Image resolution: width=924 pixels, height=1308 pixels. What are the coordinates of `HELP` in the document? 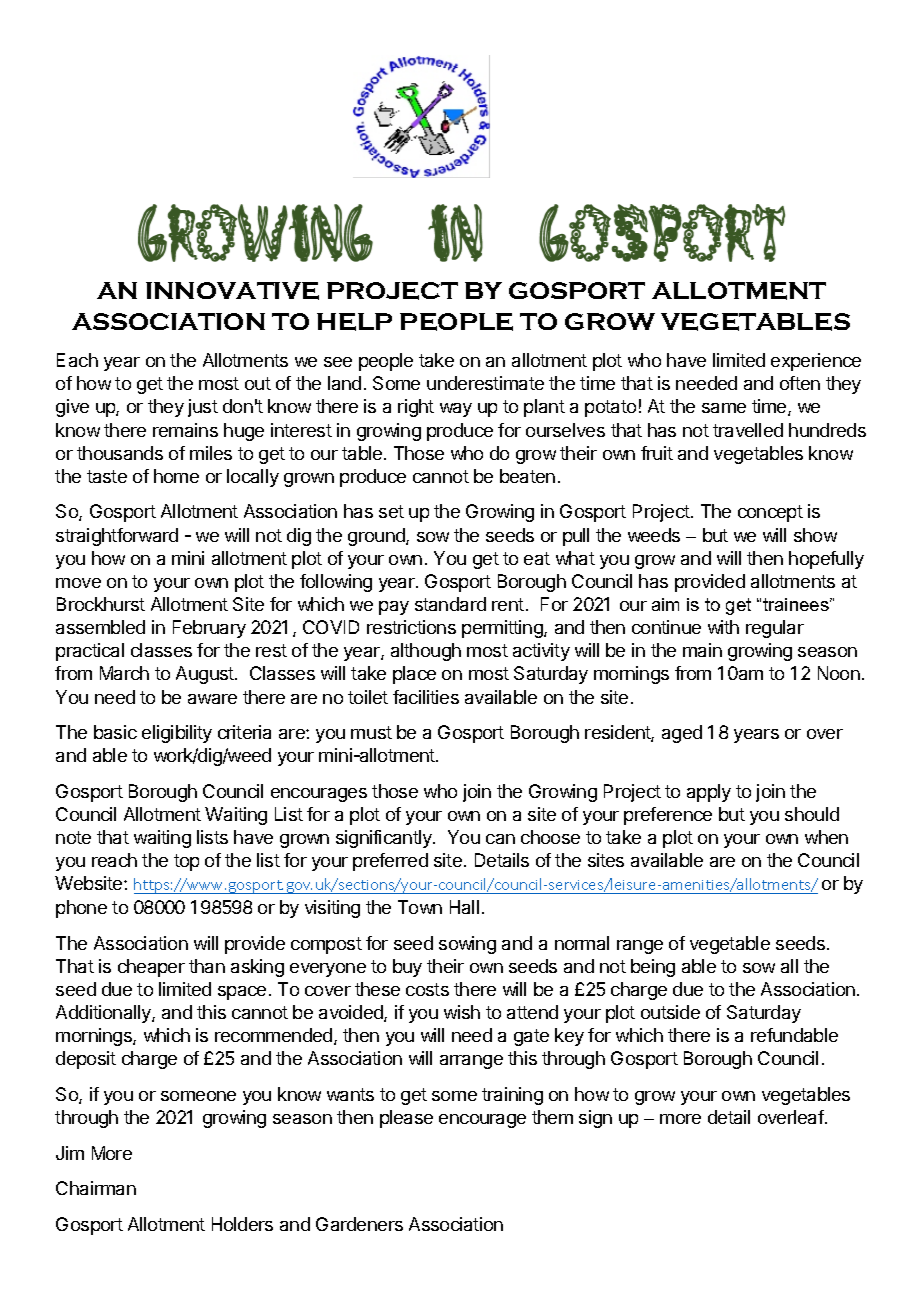 It's located at (354, 322).
